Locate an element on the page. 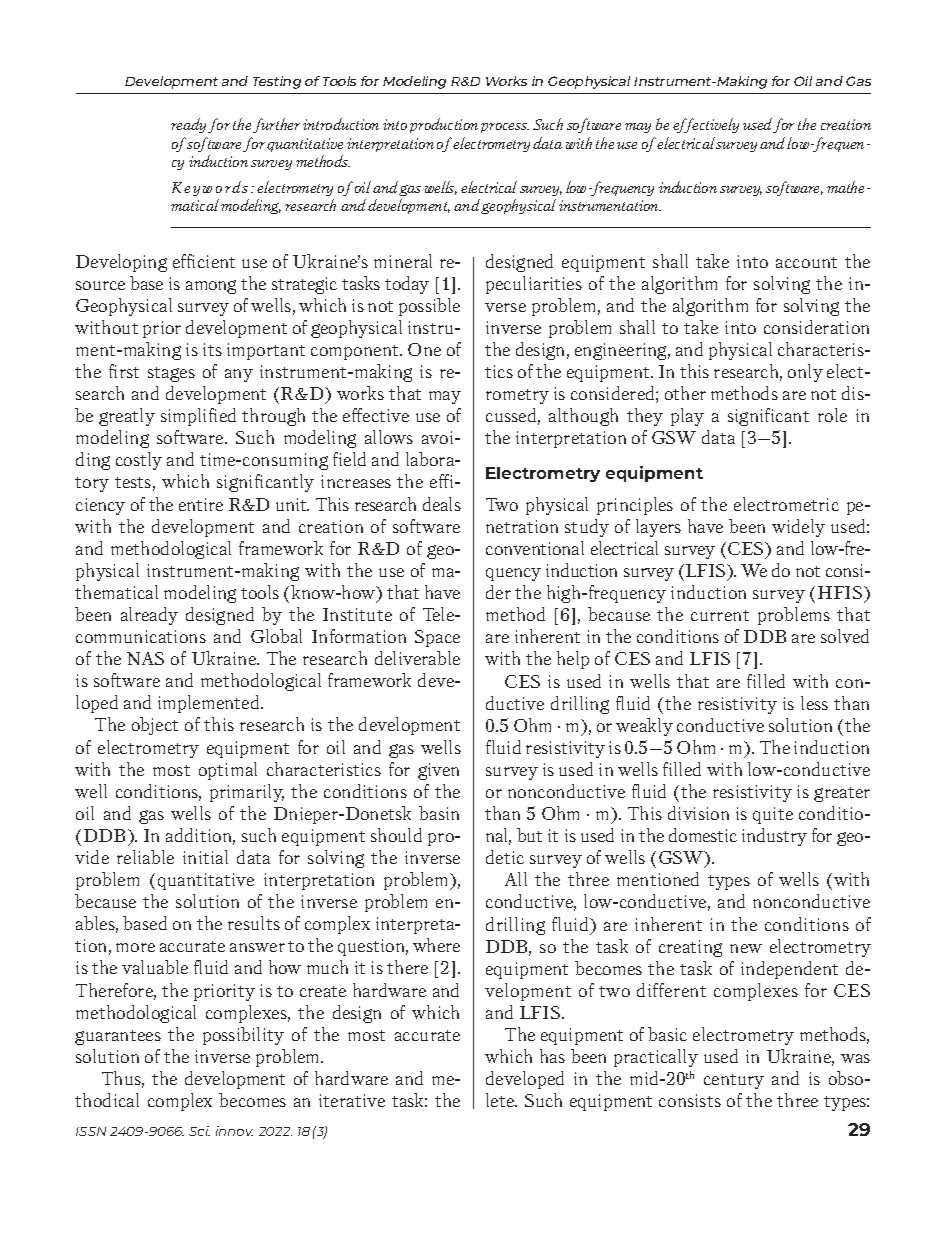 The image size is (952, 1238). deals is located at coordinates (442, 504).
